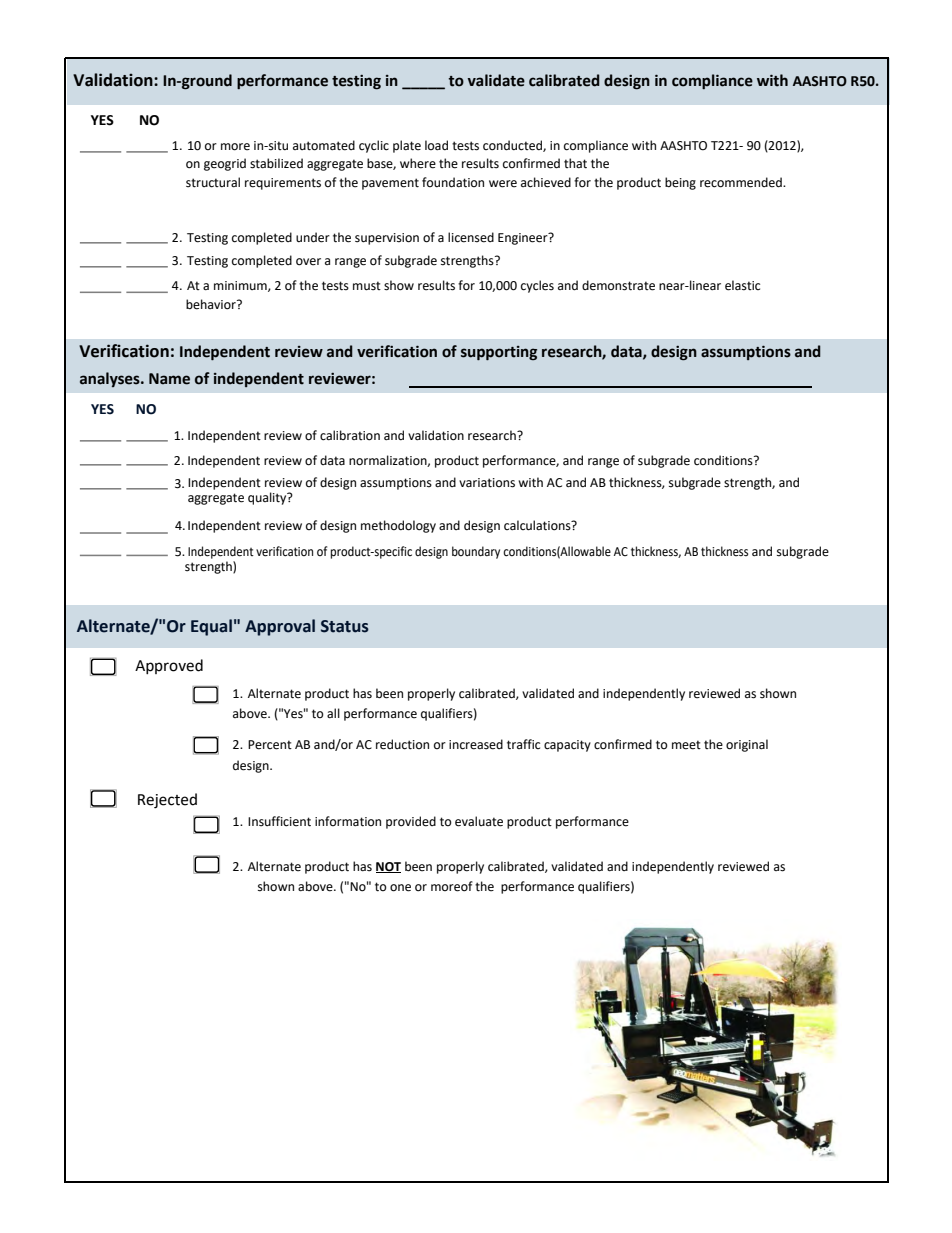 Image resolution: width=952 pixels, height=1233 pixels. I want to click on calibration, so click(350, 435).
